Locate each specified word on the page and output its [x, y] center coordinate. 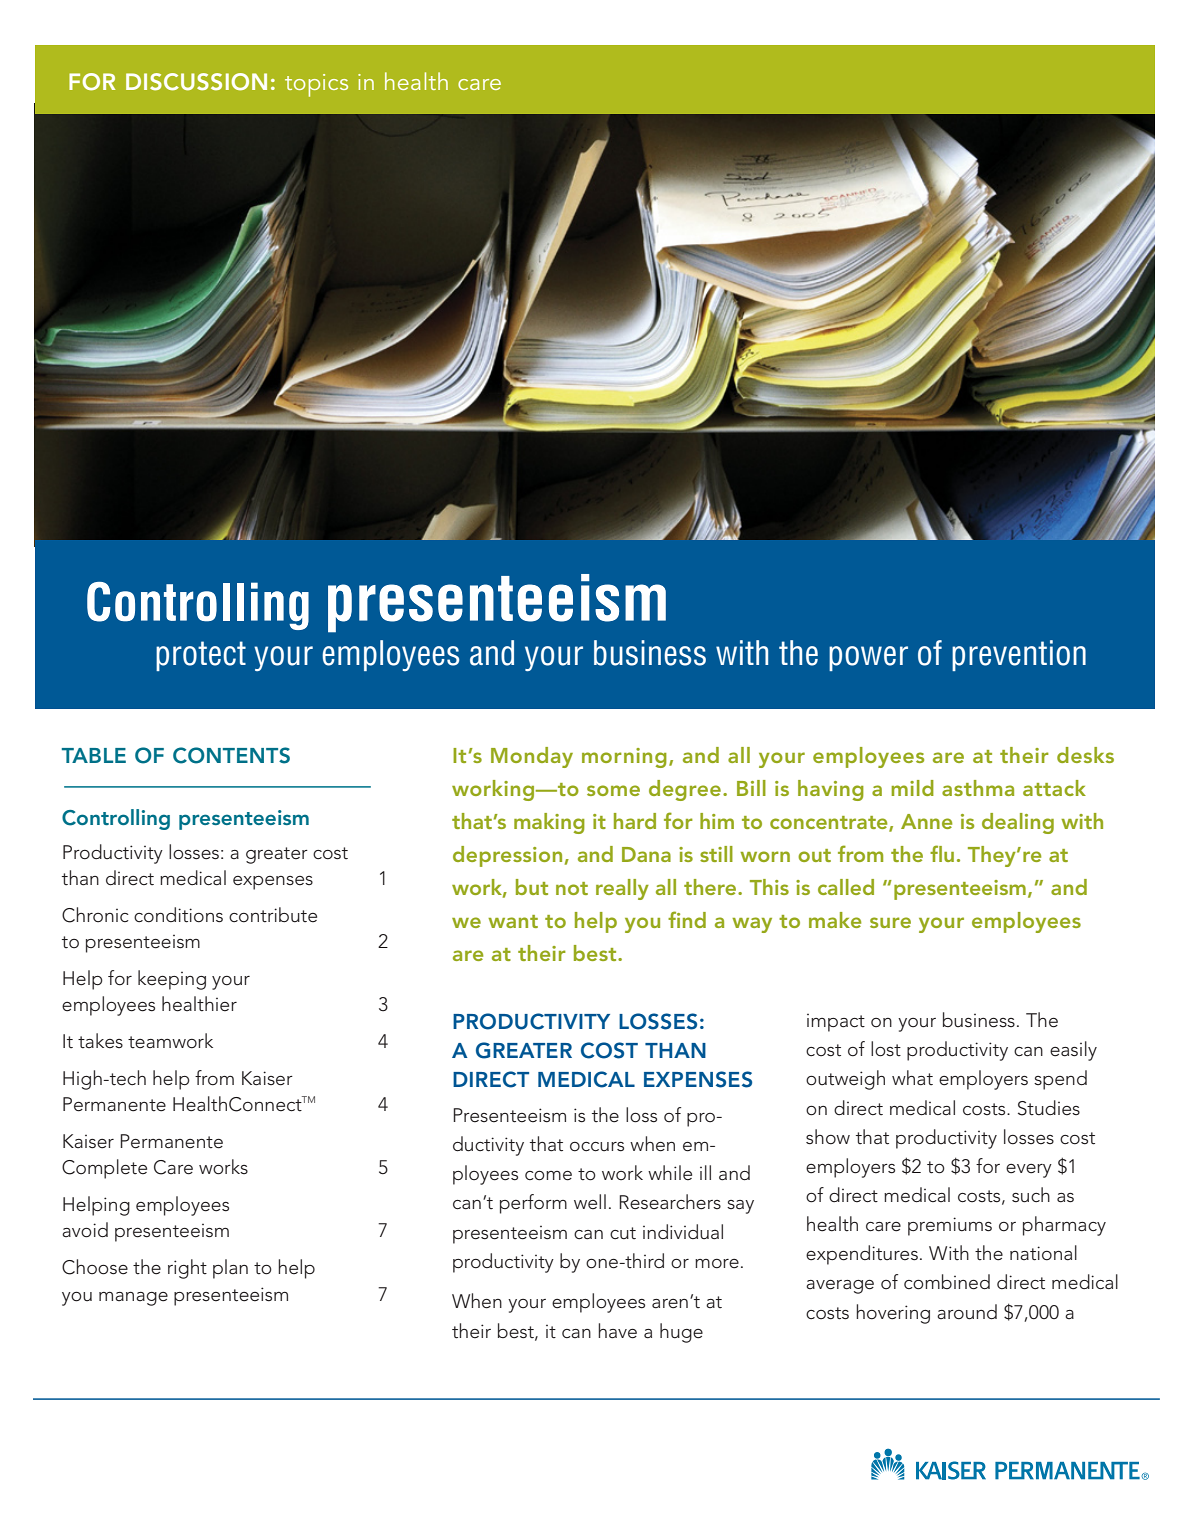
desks [1085, 755]
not [572, 888]
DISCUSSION [196, 82]
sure [890, 922]
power [868, 658]
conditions [178, 915]
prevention [1019, 655]
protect [201, 656]
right [187, 1269]
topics [316, 85]
